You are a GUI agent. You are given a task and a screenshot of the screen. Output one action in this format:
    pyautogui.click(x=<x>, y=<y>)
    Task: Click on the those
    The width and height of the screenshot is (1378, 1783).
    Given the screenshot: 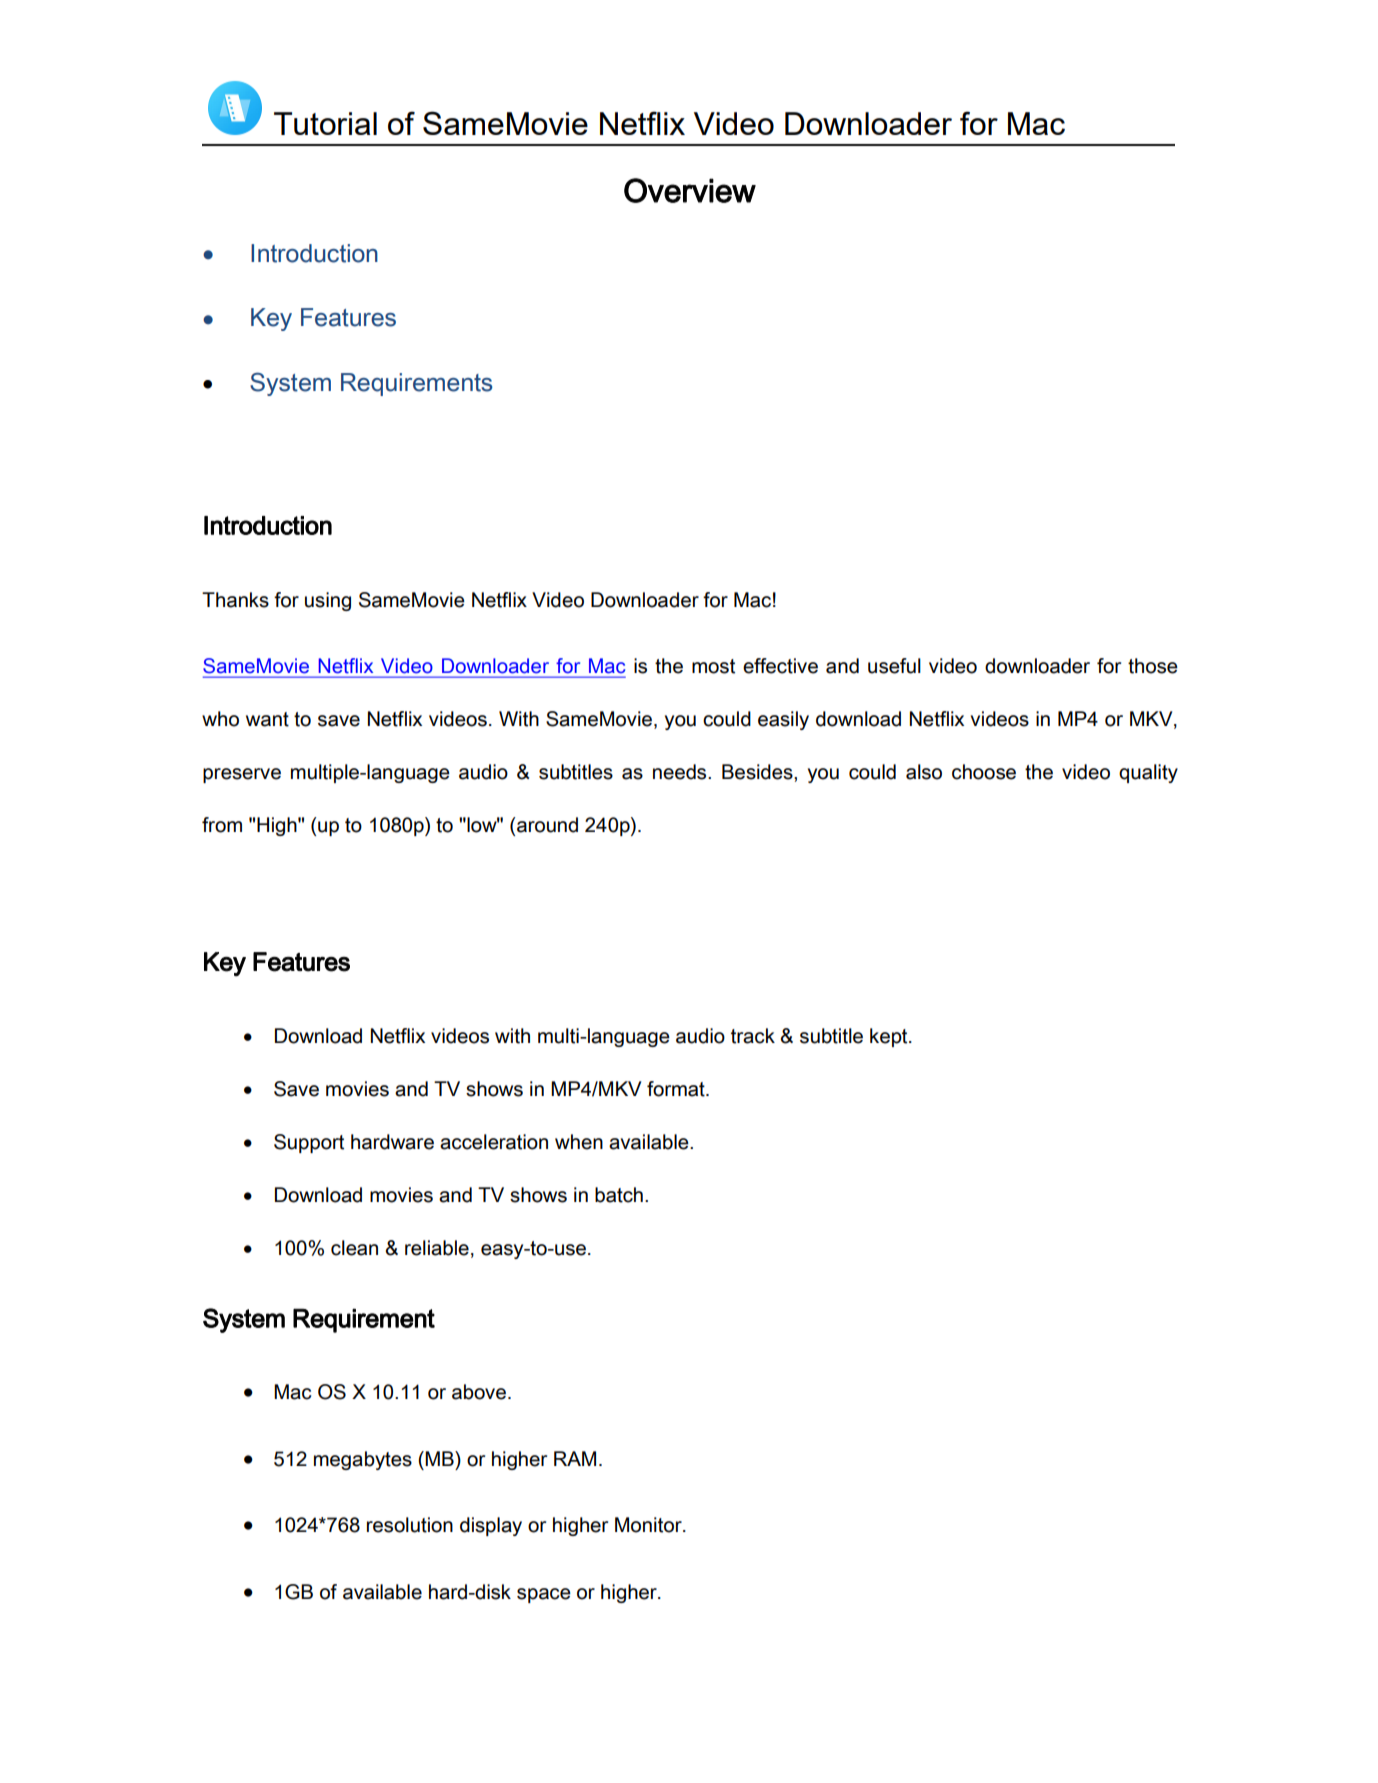 What is the action you would take?
    pyautogui.click(x=1153, y=666)
